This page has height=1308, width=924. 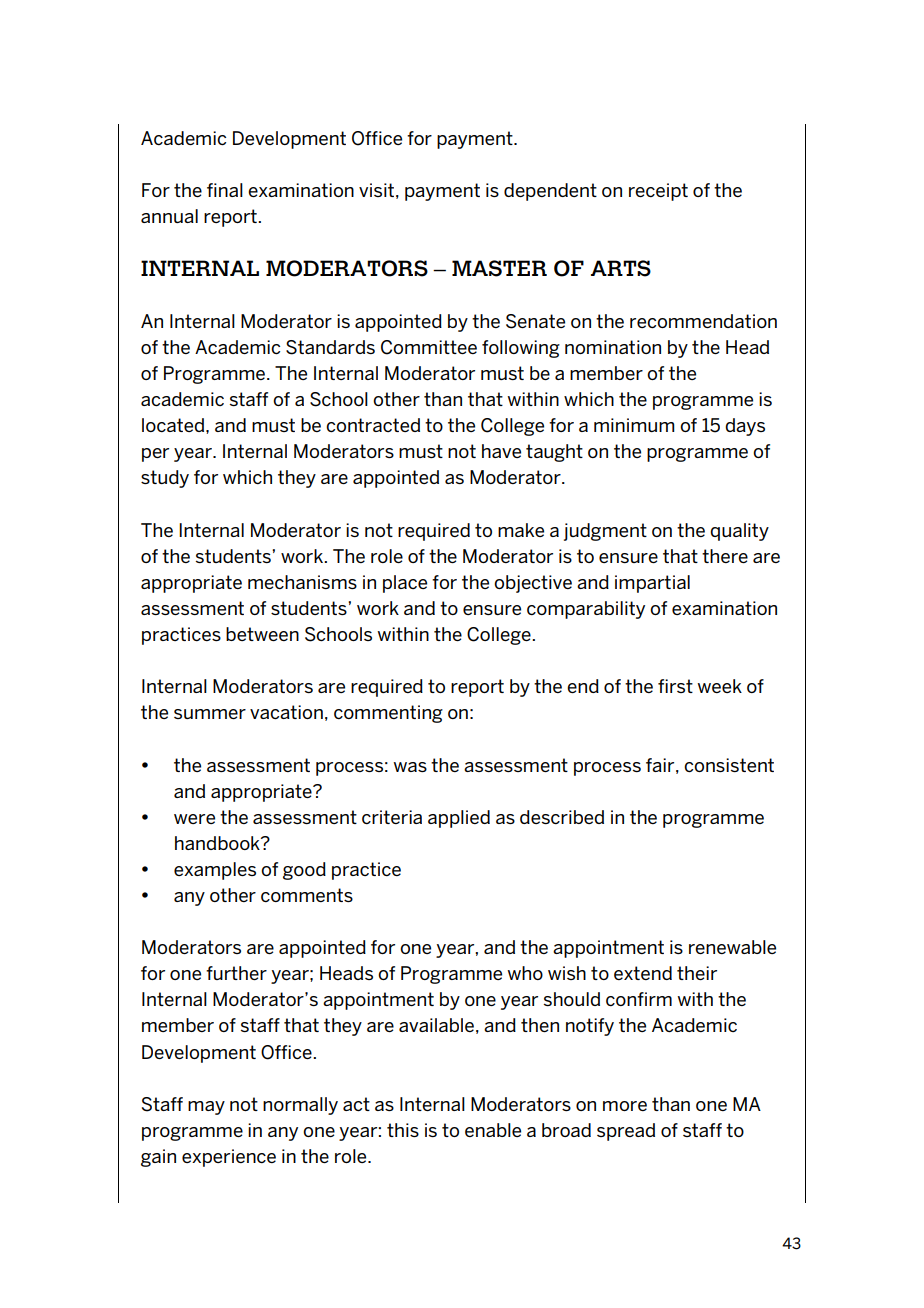 What do you see at coordinates (210, 714) in the page?
I see `summer` at bounding box center [210, 714].
